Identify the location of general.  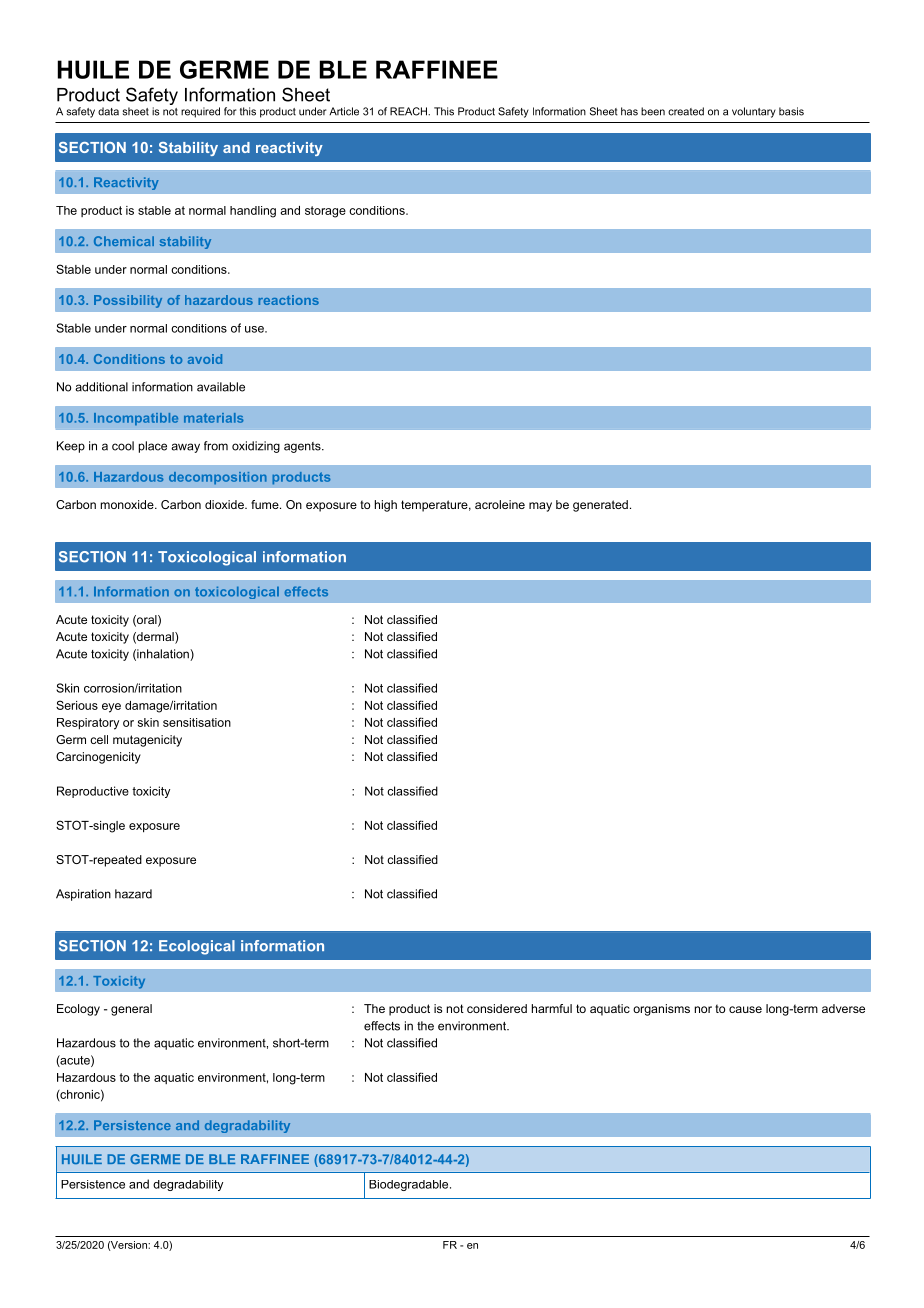
(131, 1010).
